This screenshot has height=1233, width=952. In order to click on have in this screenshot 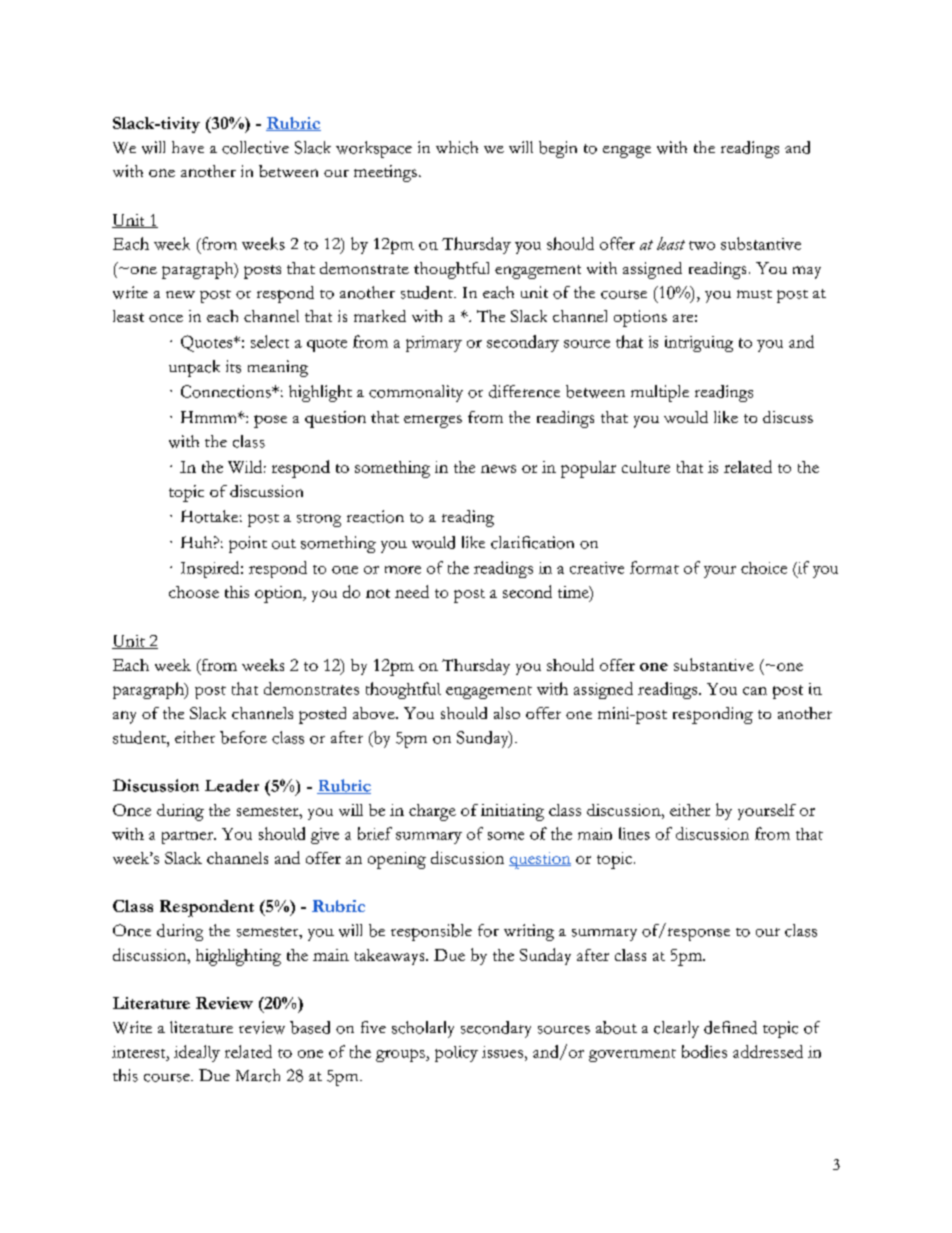, I will do `click(188, 147)`.
